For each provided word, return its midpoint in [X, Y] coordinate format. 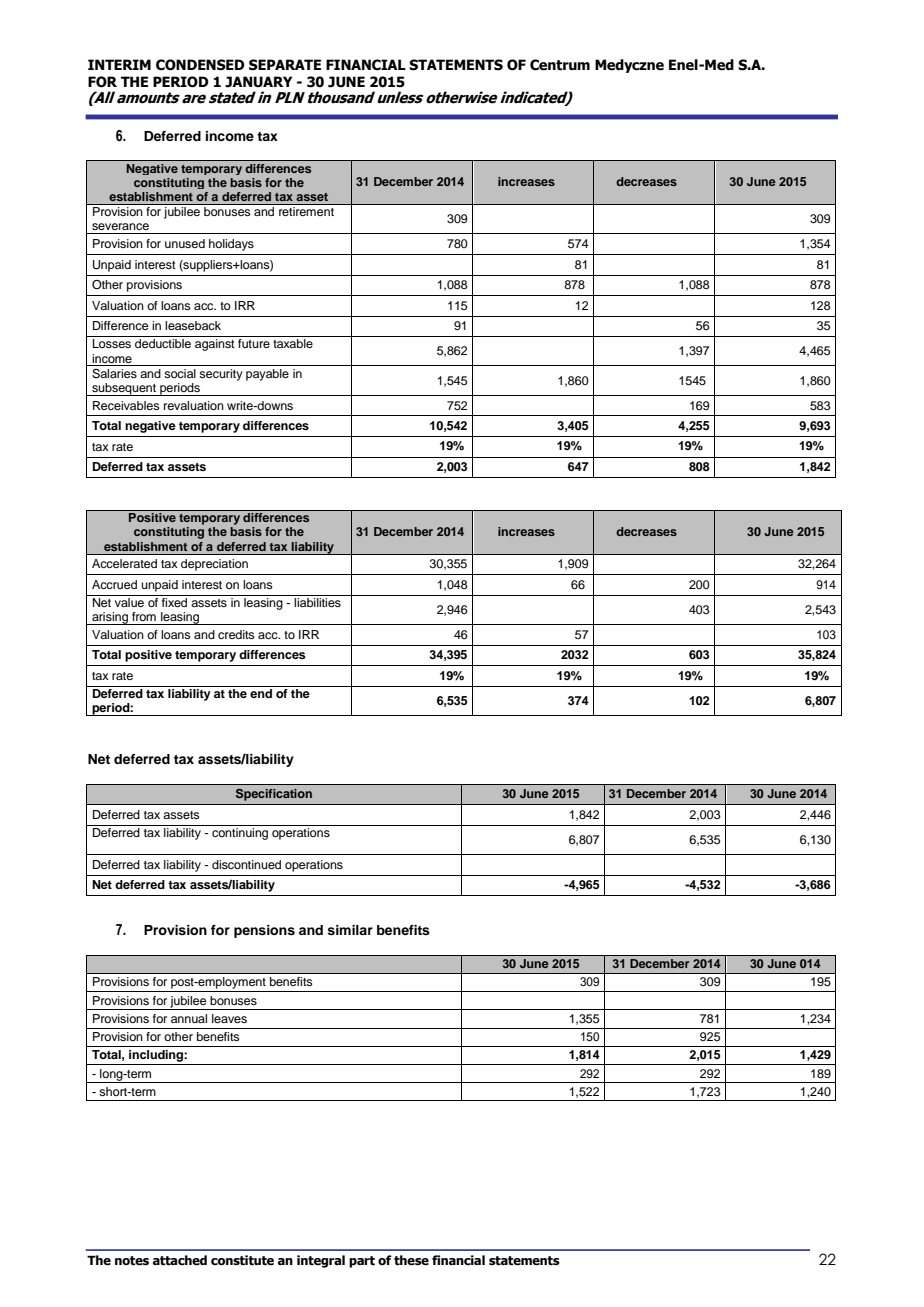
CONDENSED [200, 65]
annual [189, 1018]
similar [350, 930]
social [180, 373]
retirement [306, 211]
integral [321, 1261]
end [261, 693]
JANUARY [258, 82]
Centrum [560, 65]
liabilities [317, 602]
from [144, 616]
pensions [264, 931]
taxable [293, 343]
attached [180, 1260]
